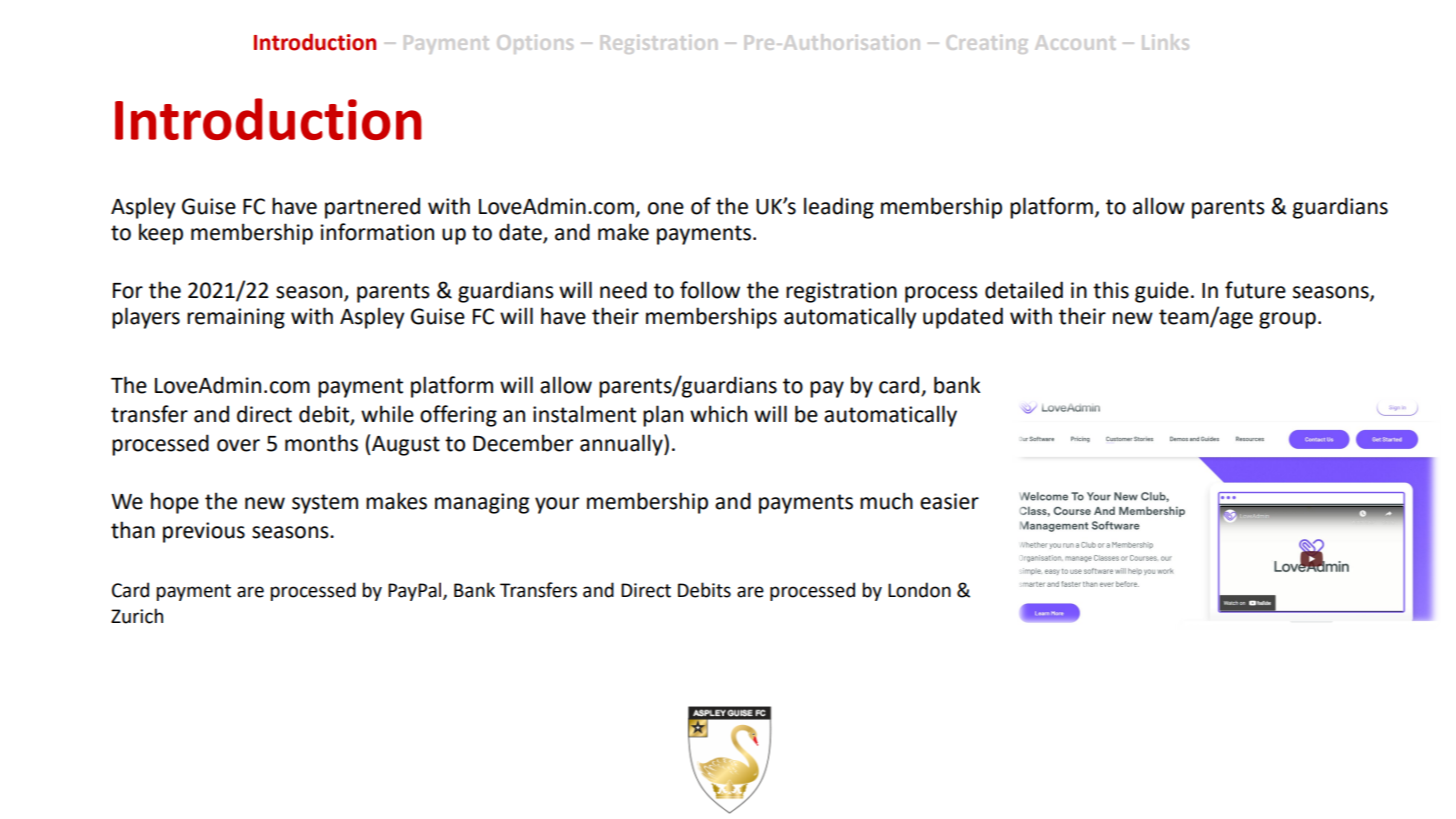 This page has height=819, width=1456. What do you see at coordinates (238, 445) in the page?
I see `over` at bounding box center [238, 445].
